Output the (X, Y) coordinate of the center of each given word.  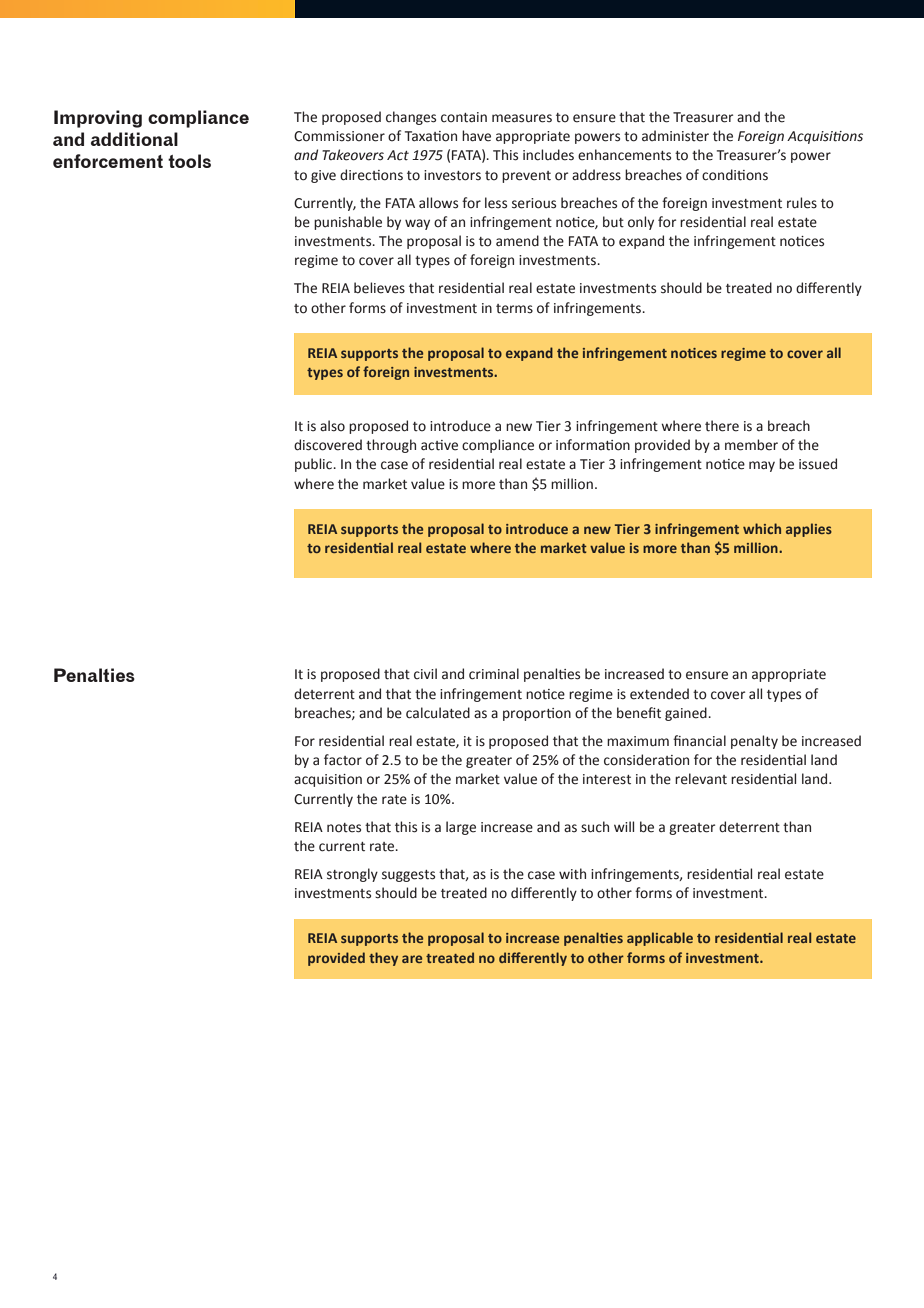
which (762, 528)
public (314, 465)
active (439, 445)
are (412, 959)
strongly (352, 875)
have (476, 136)
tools (189, 161)
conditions (735, 175)
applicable (660, 939)
